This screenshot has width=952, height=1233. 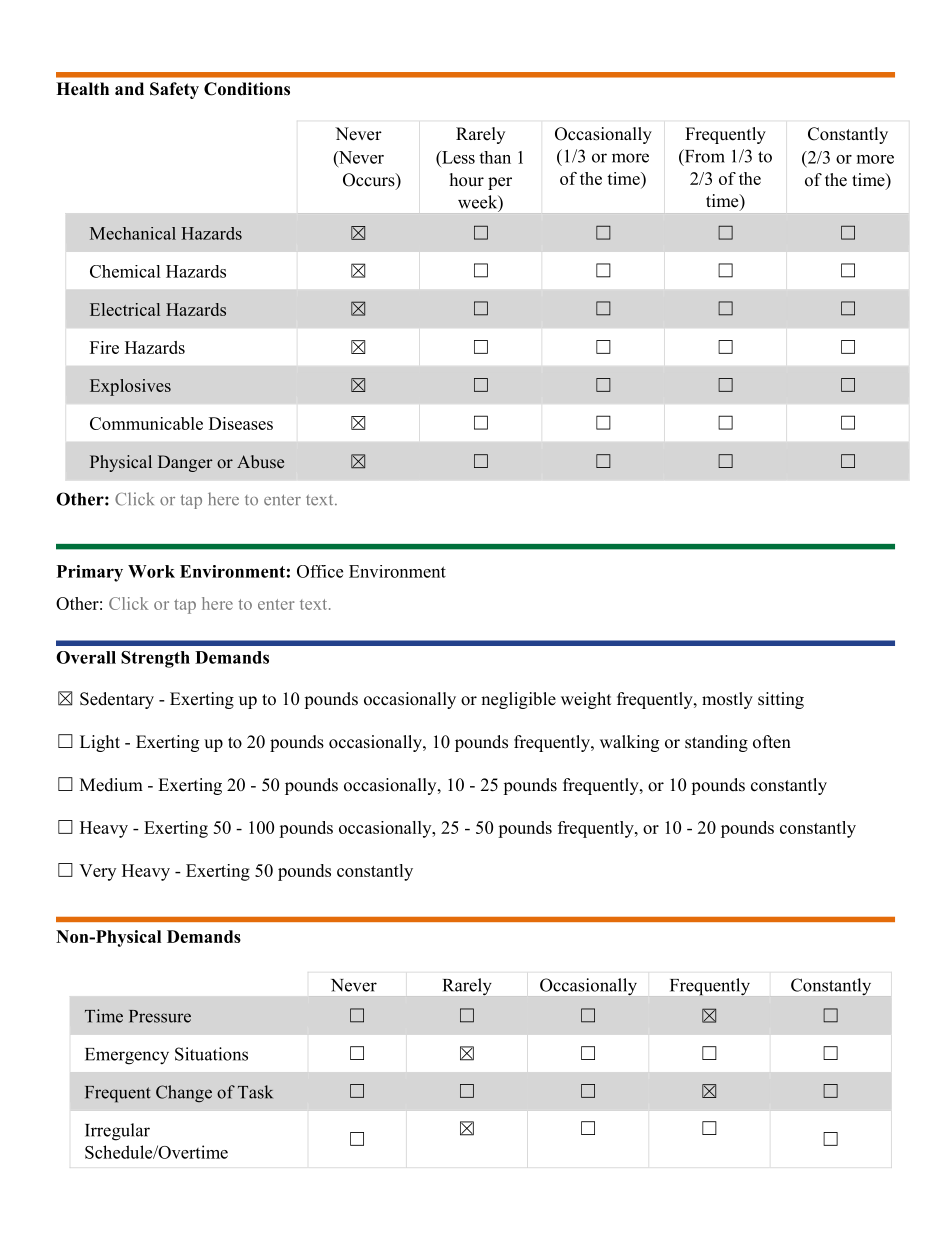 What do you see at coordinates (457, 157) in the screenshot?
I see `Less` at bounding box center [457, 157].
